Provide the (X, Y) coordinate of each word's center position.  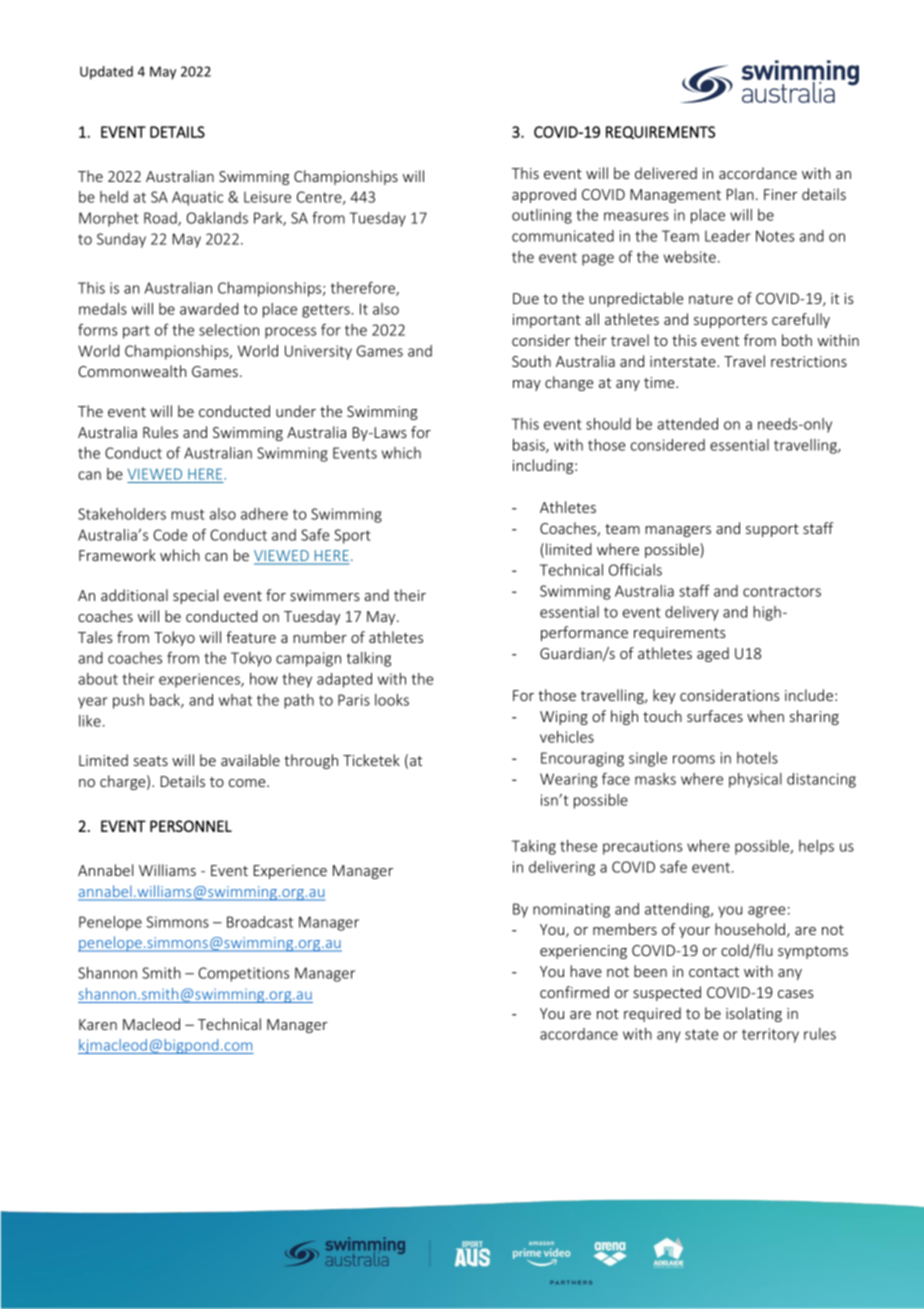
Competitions (243, 974)
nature (711, 299)
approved (544, 195)
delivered (666, 173)
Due (526, 298)
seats (151, 761)
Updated (106, 73)
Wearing (569, 780)
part (136, 332)
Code (170, 535)
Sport (352, 536)
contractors (782, 591)
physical (755, 780)
